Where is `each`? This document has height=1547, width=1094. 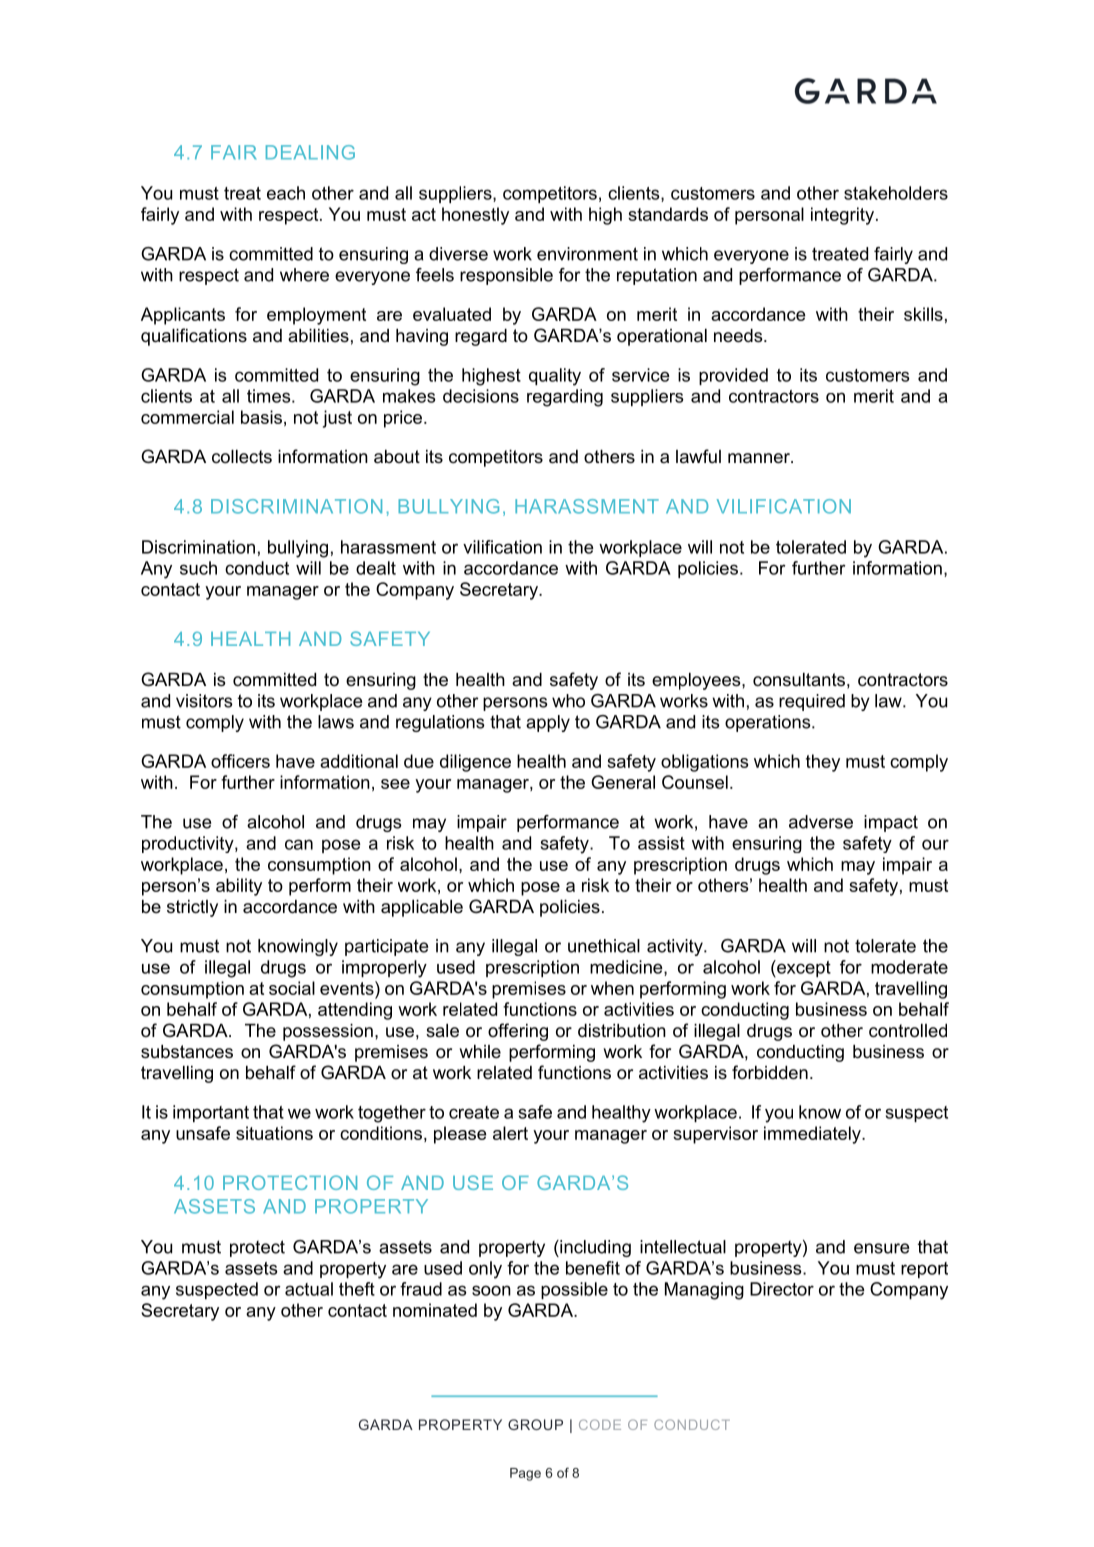
each is located at coordinates (286, 193).
